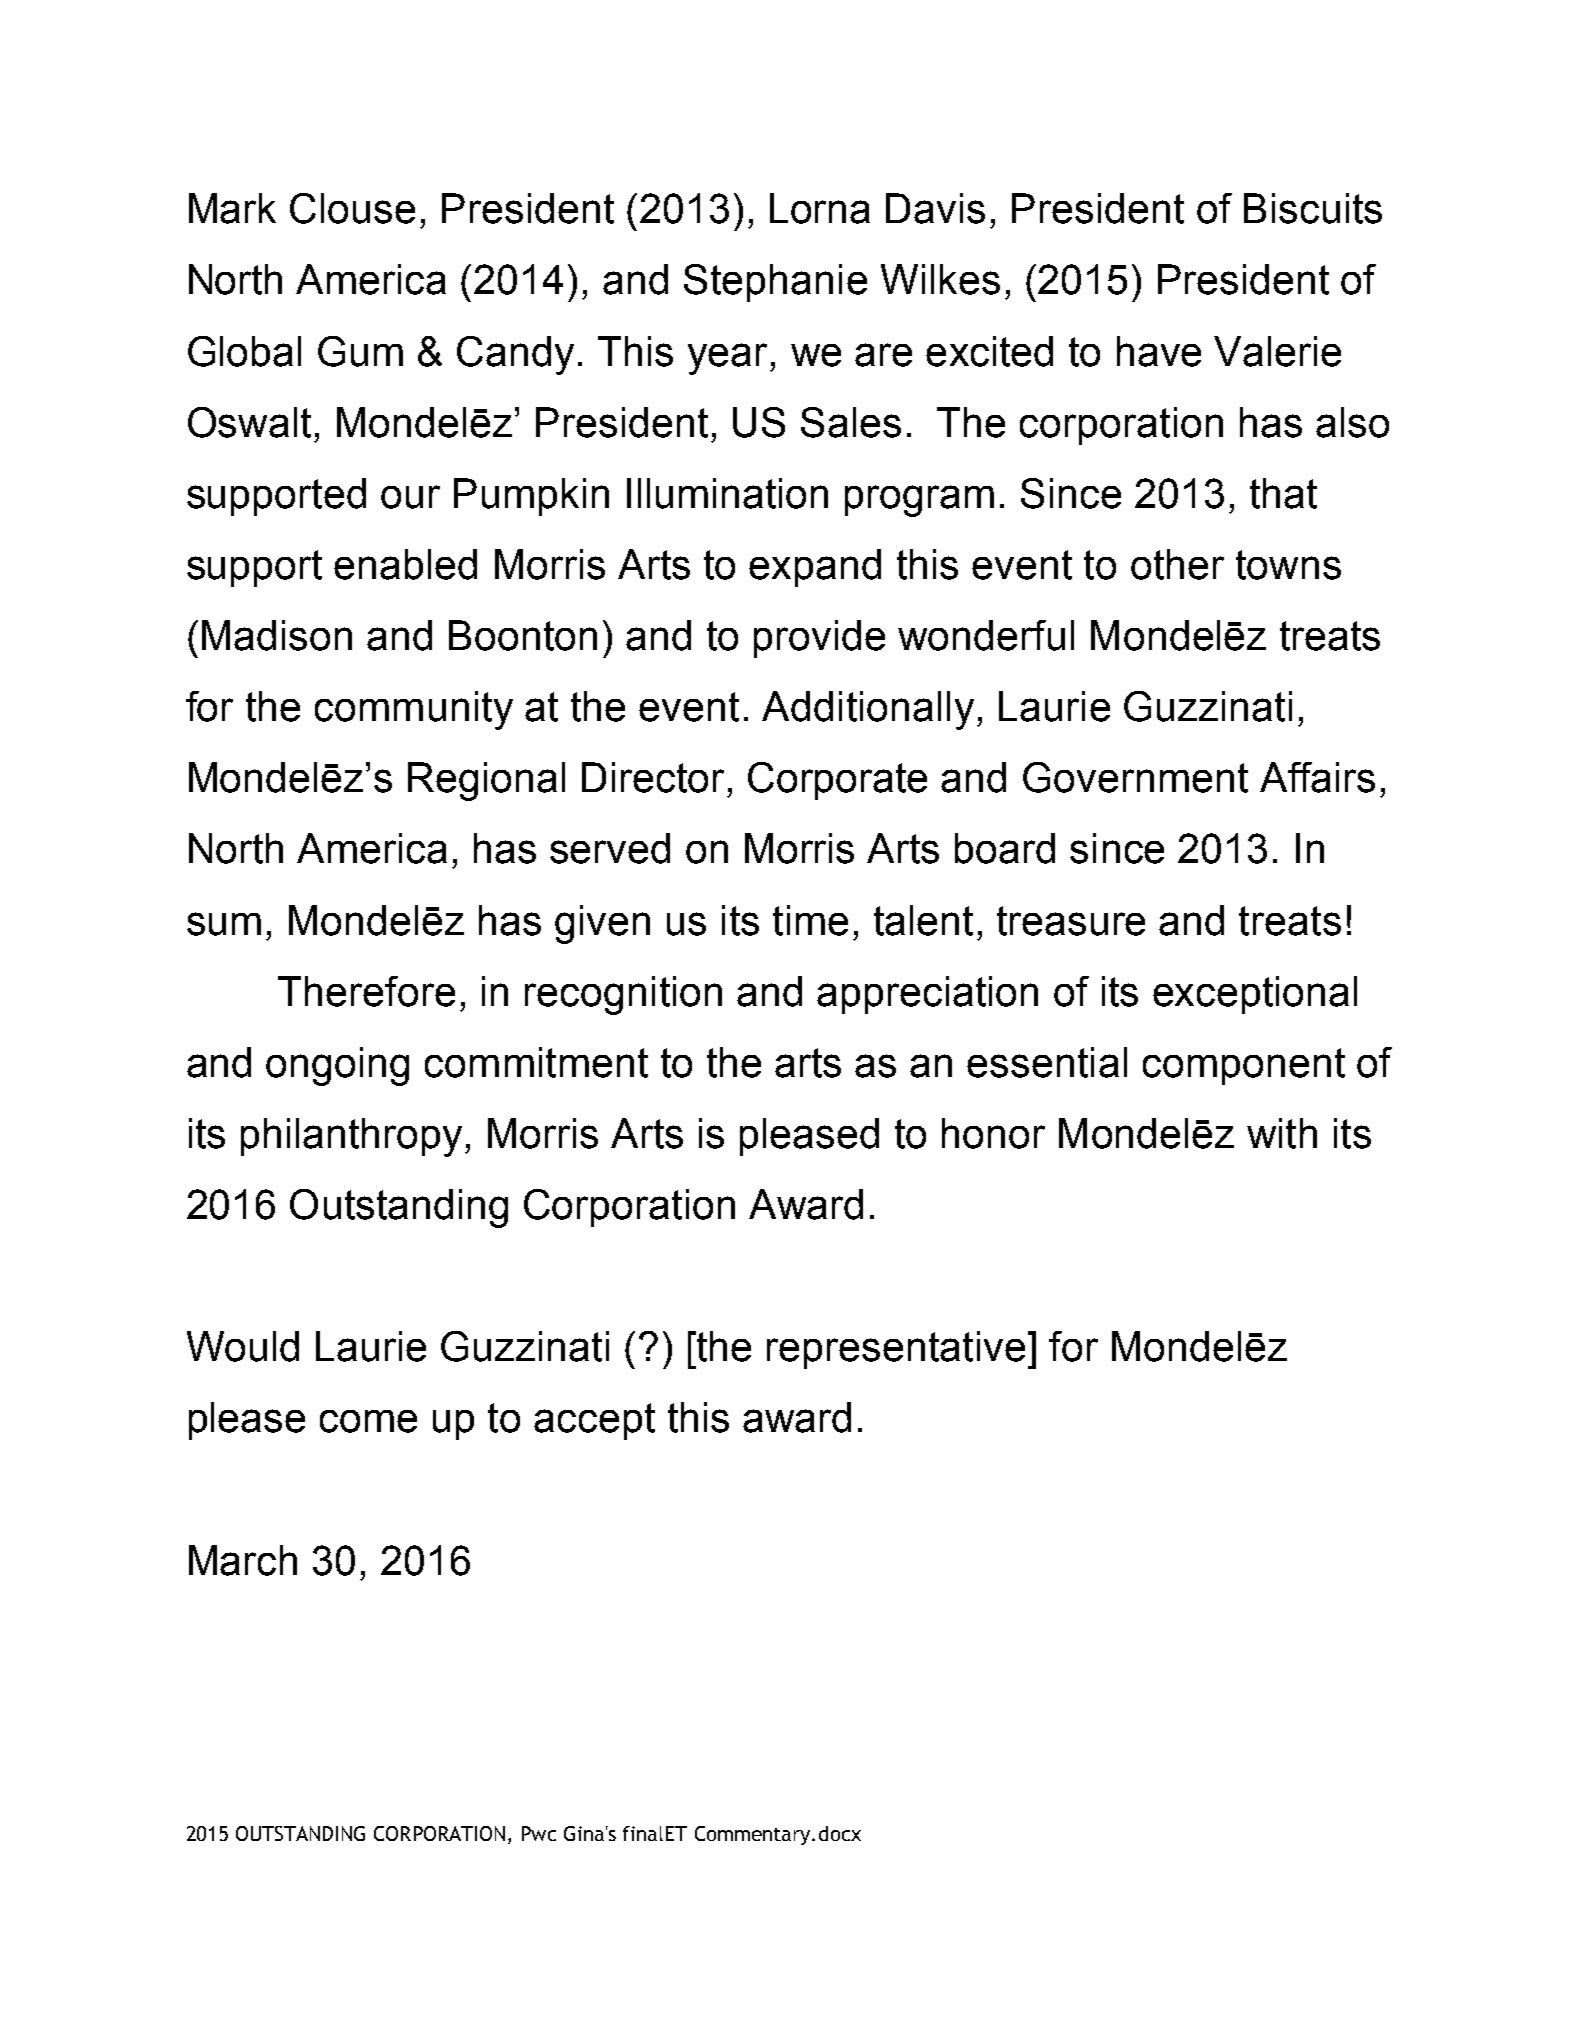 This screenshot has width=1577, height=2041. Describe the element at coordinates (1177, 564) in the screenshot. I see `other` at that location.
